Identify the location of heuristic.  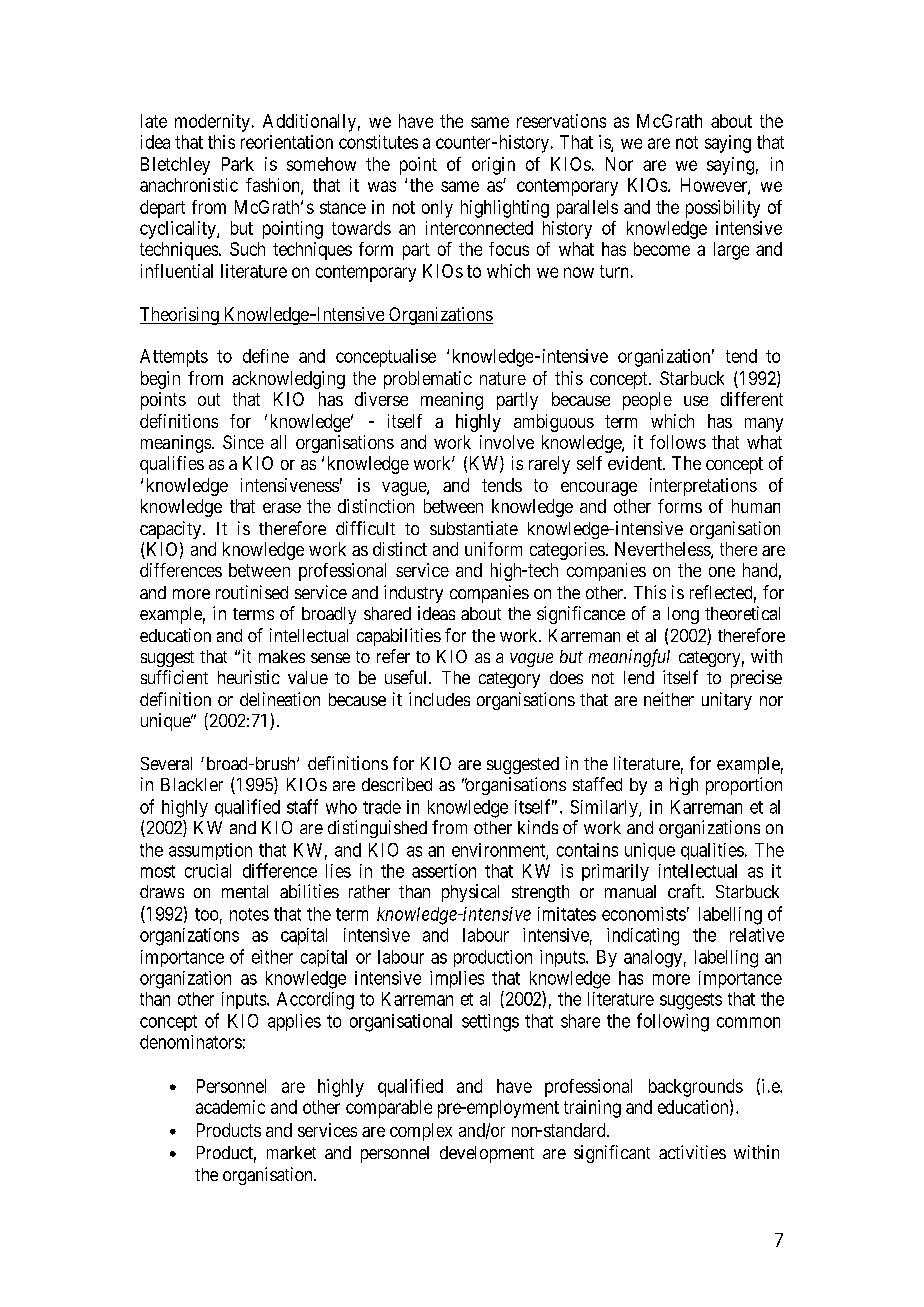
(249, 677).
